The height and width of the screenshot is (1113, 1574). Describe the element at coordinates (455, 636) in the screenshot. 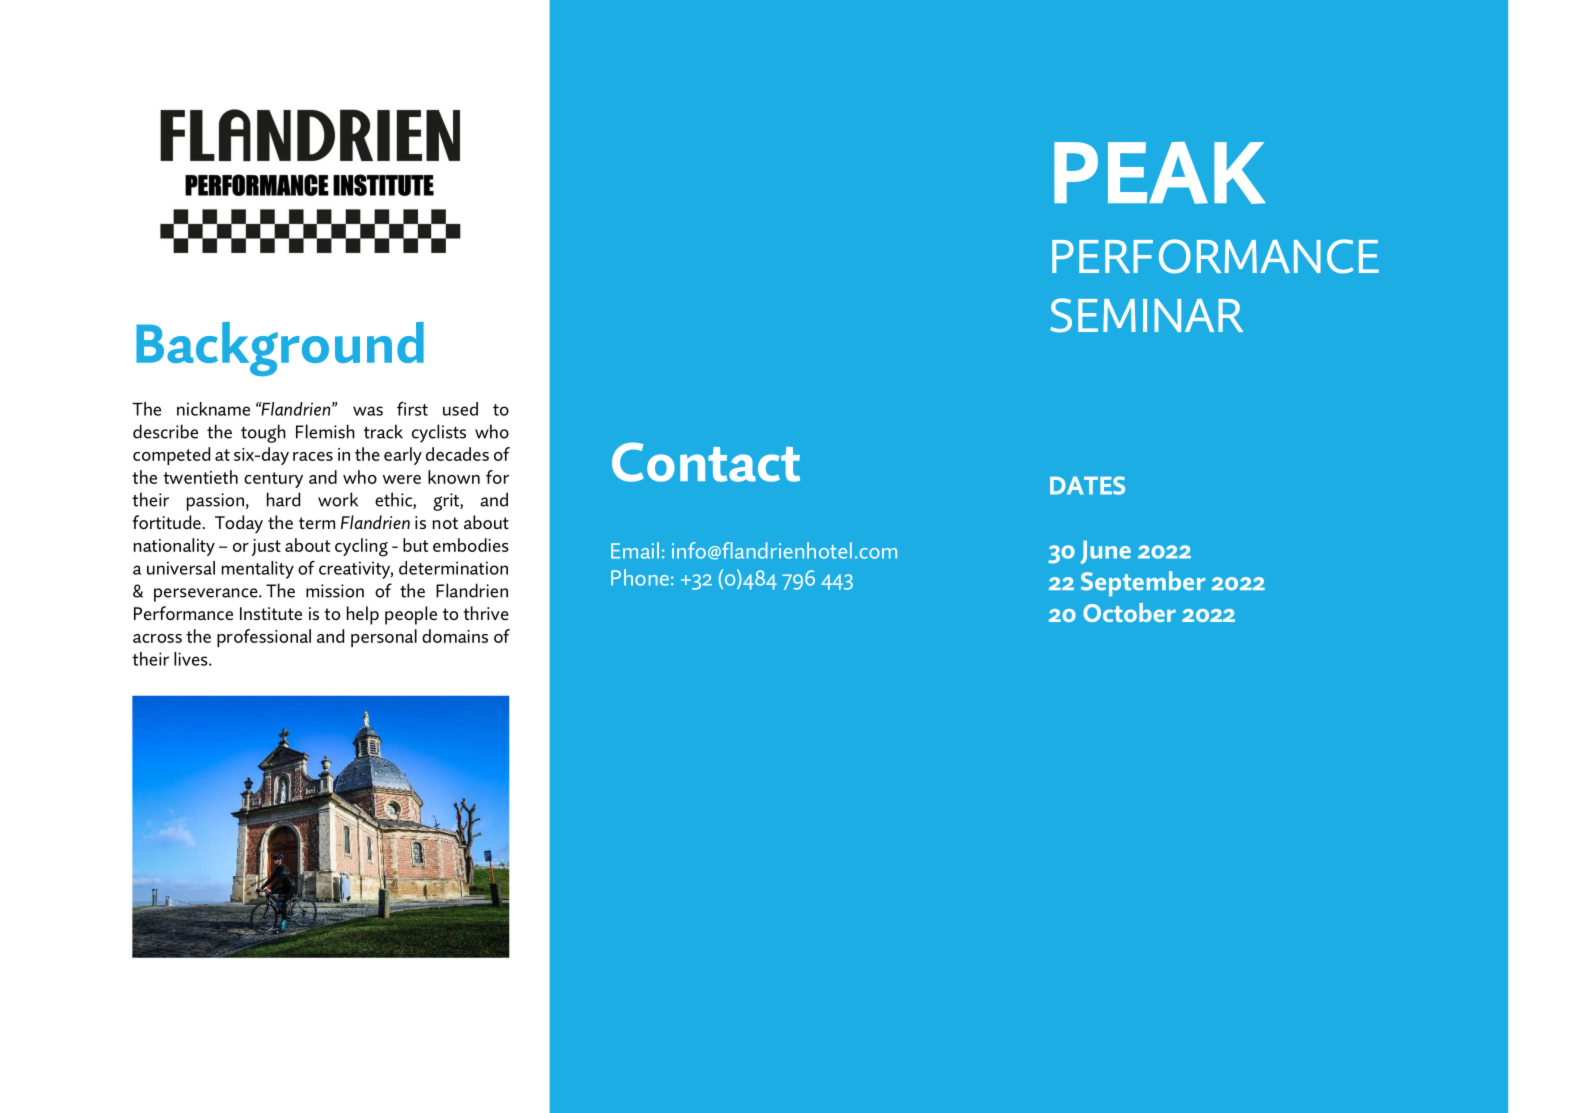

I see `domains` at that location.
